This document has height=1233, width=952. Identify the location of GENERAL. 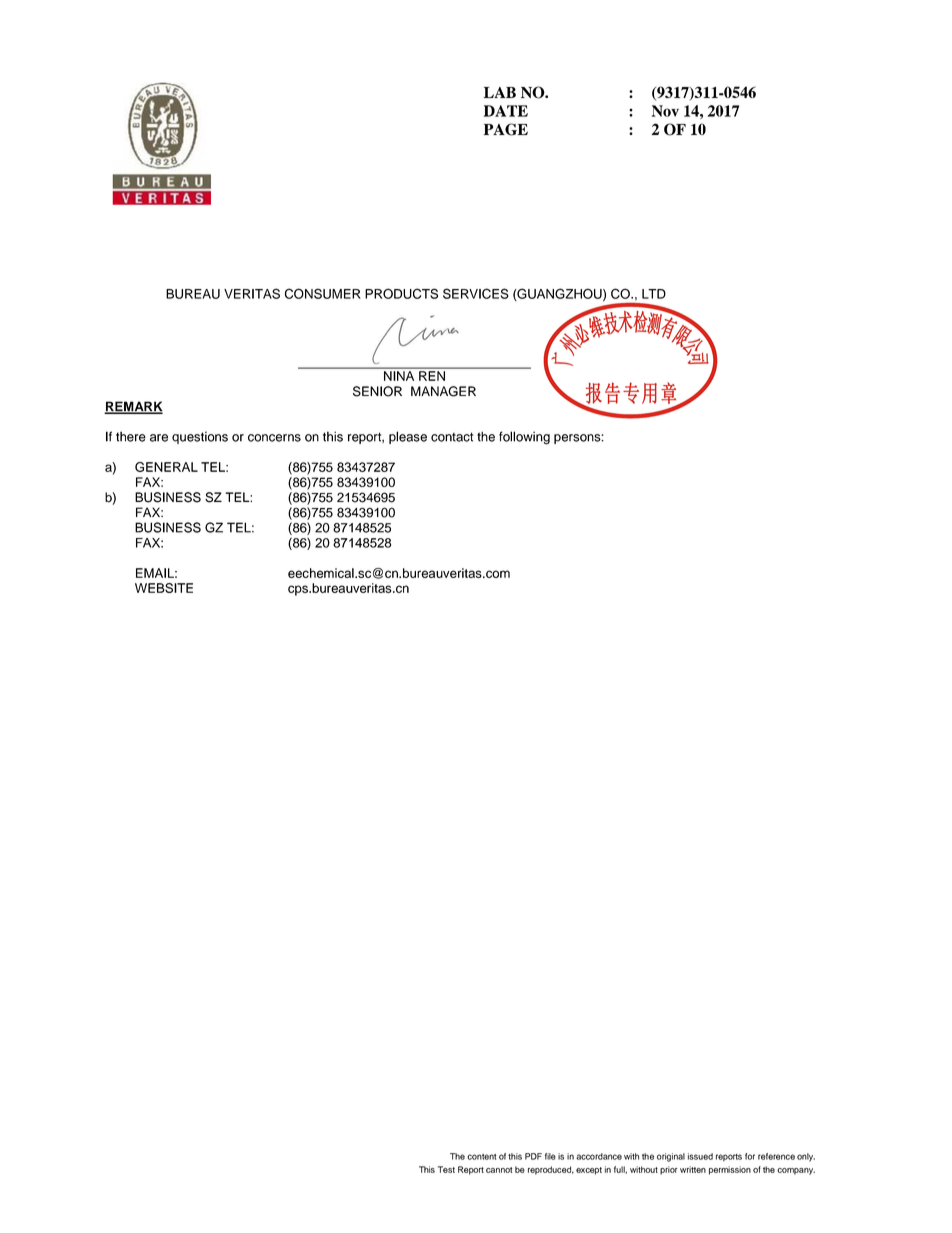
(166, 467).
